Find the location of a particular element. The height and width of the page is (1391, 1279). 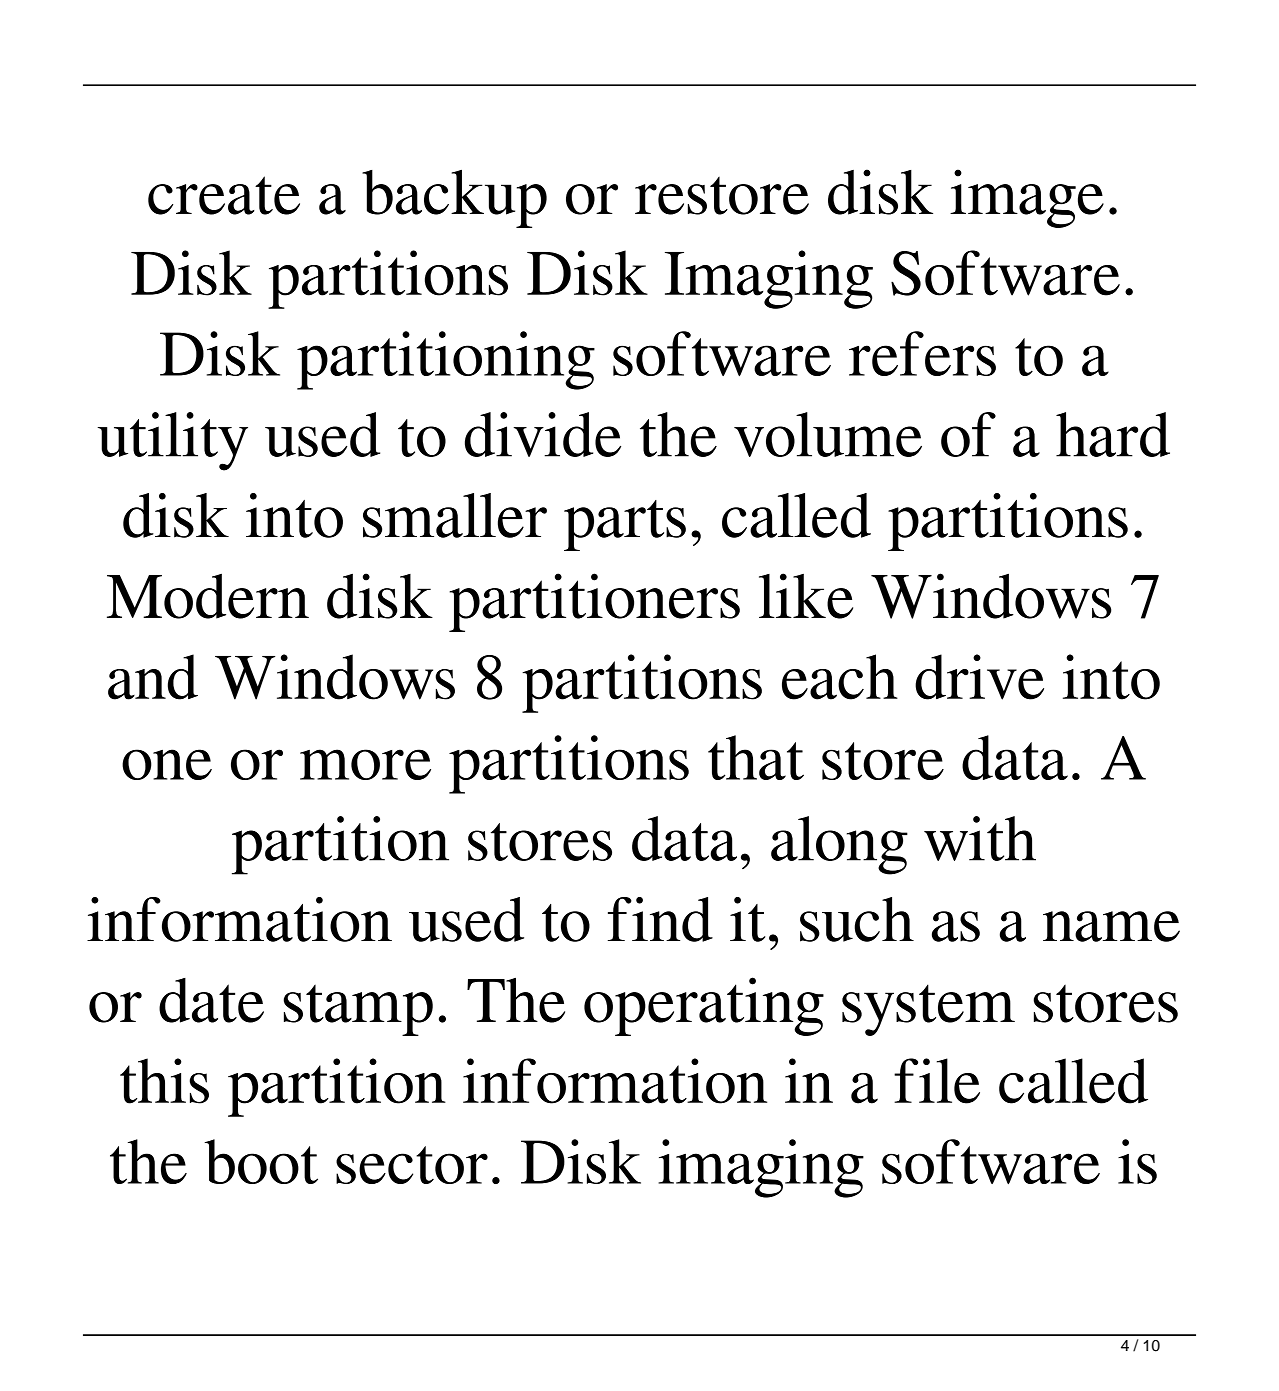

date is located at coordinates (211, 1000).
